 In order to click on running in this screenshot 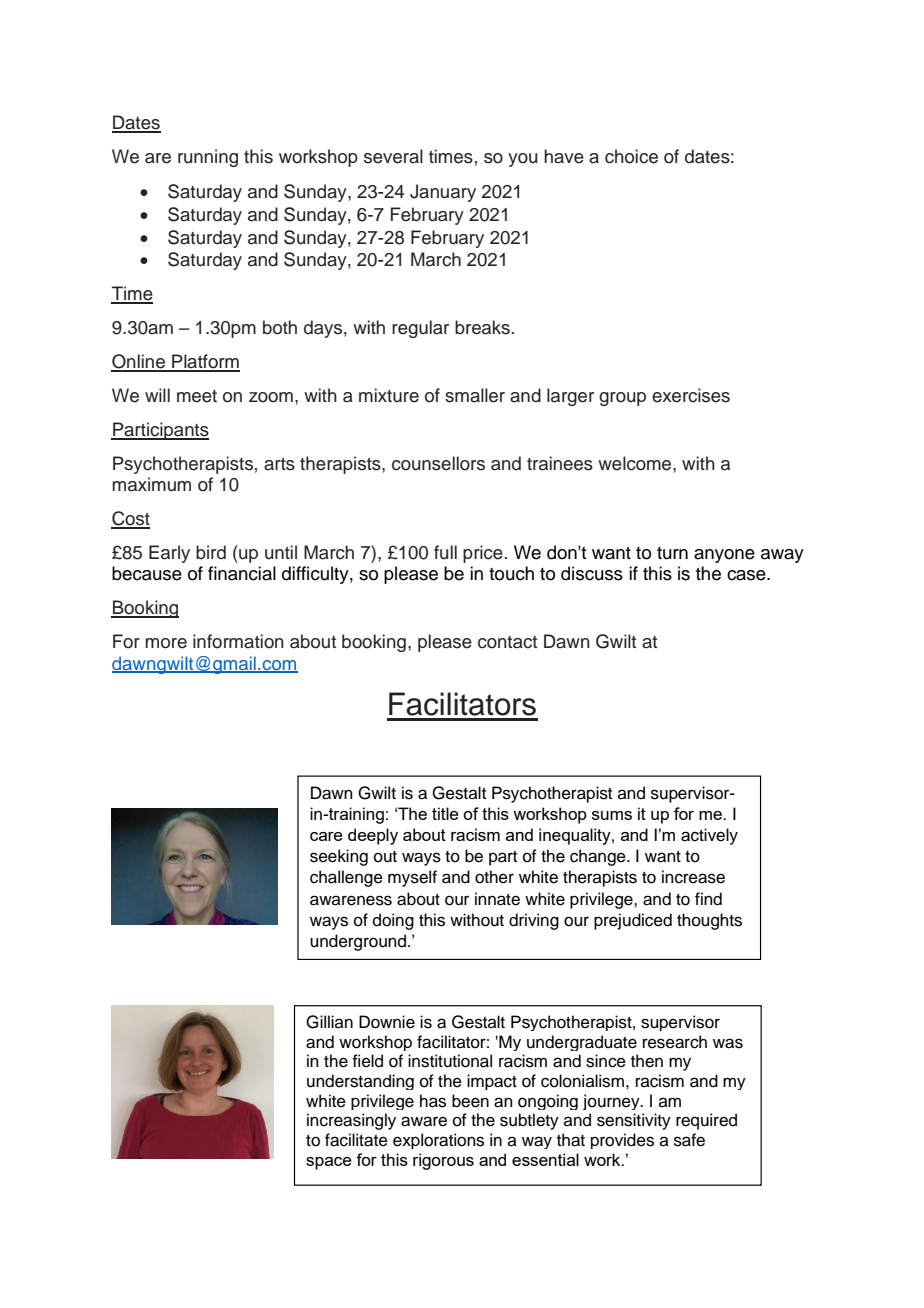, I will do `click(208, 158)`.
